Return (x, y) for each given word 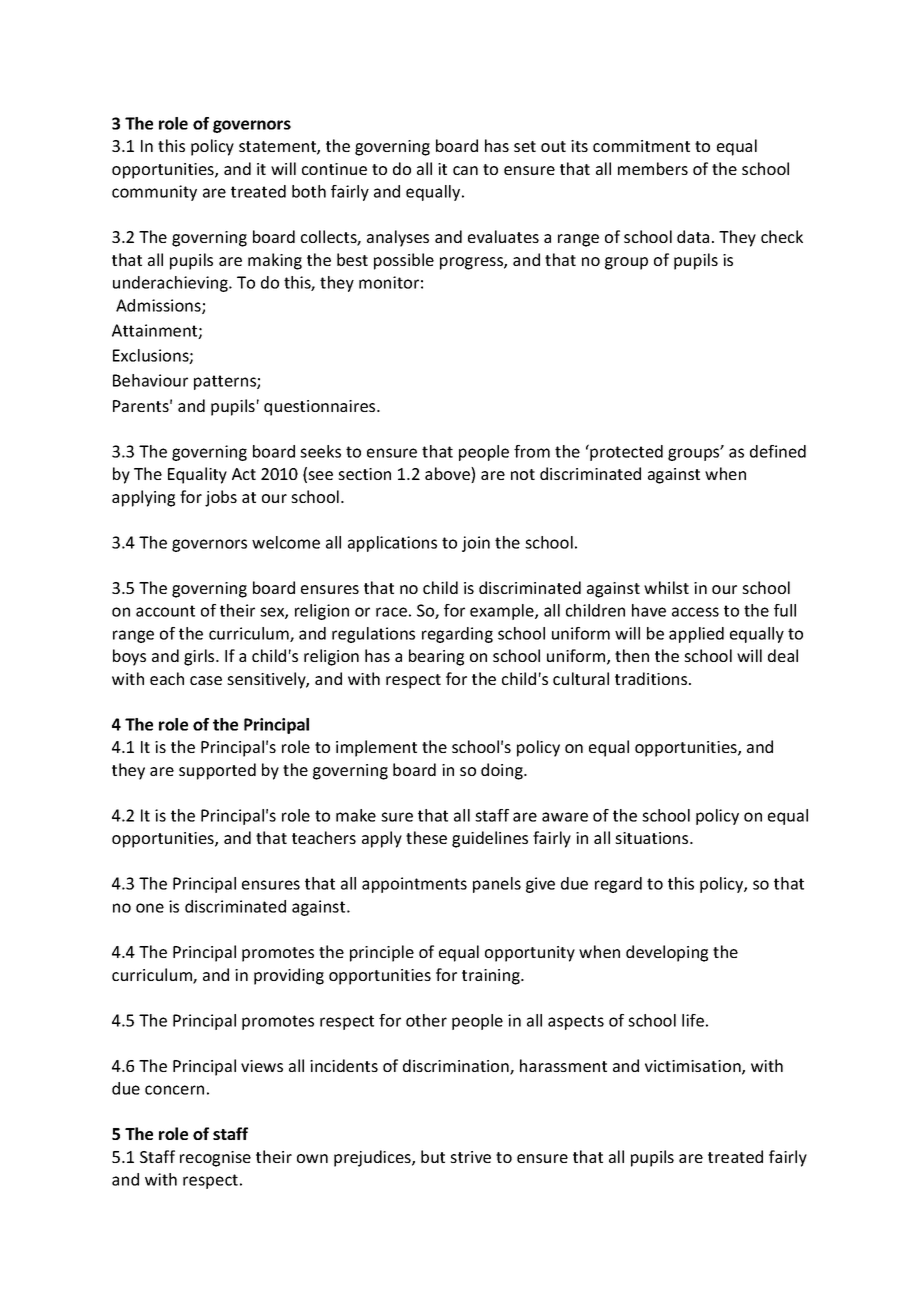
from (532, 451)
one (150, 908)
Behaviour (150, 380)
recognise (215, 1159)
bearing (436, 657)
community (154, 193)
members (653, 168)
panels (497, 885)
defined (778, 451)
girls (200, 657)
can (465, 170)
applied (696, 635)
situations (653, 838)
